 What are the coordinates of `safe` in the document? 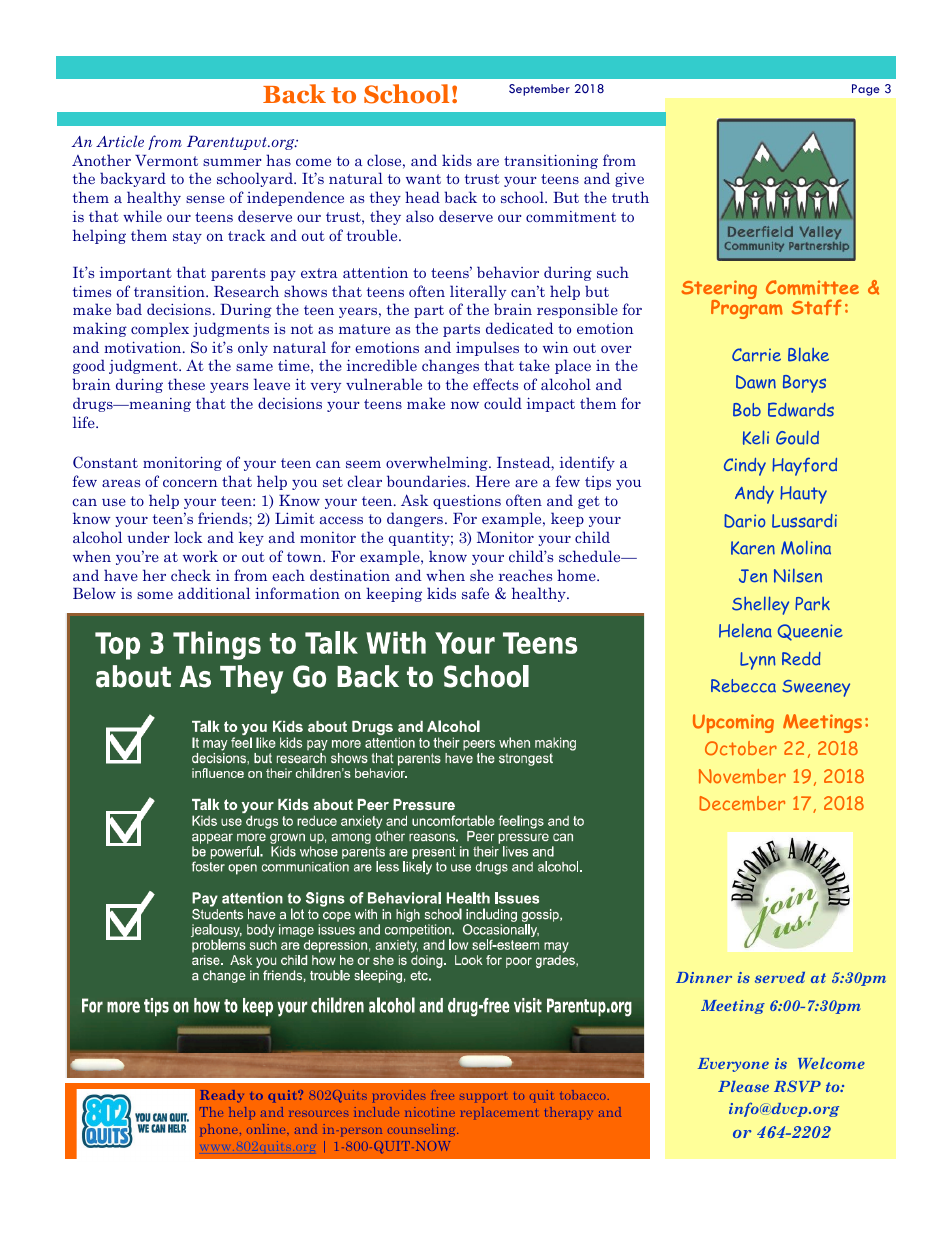 It's located at (475, 593).
